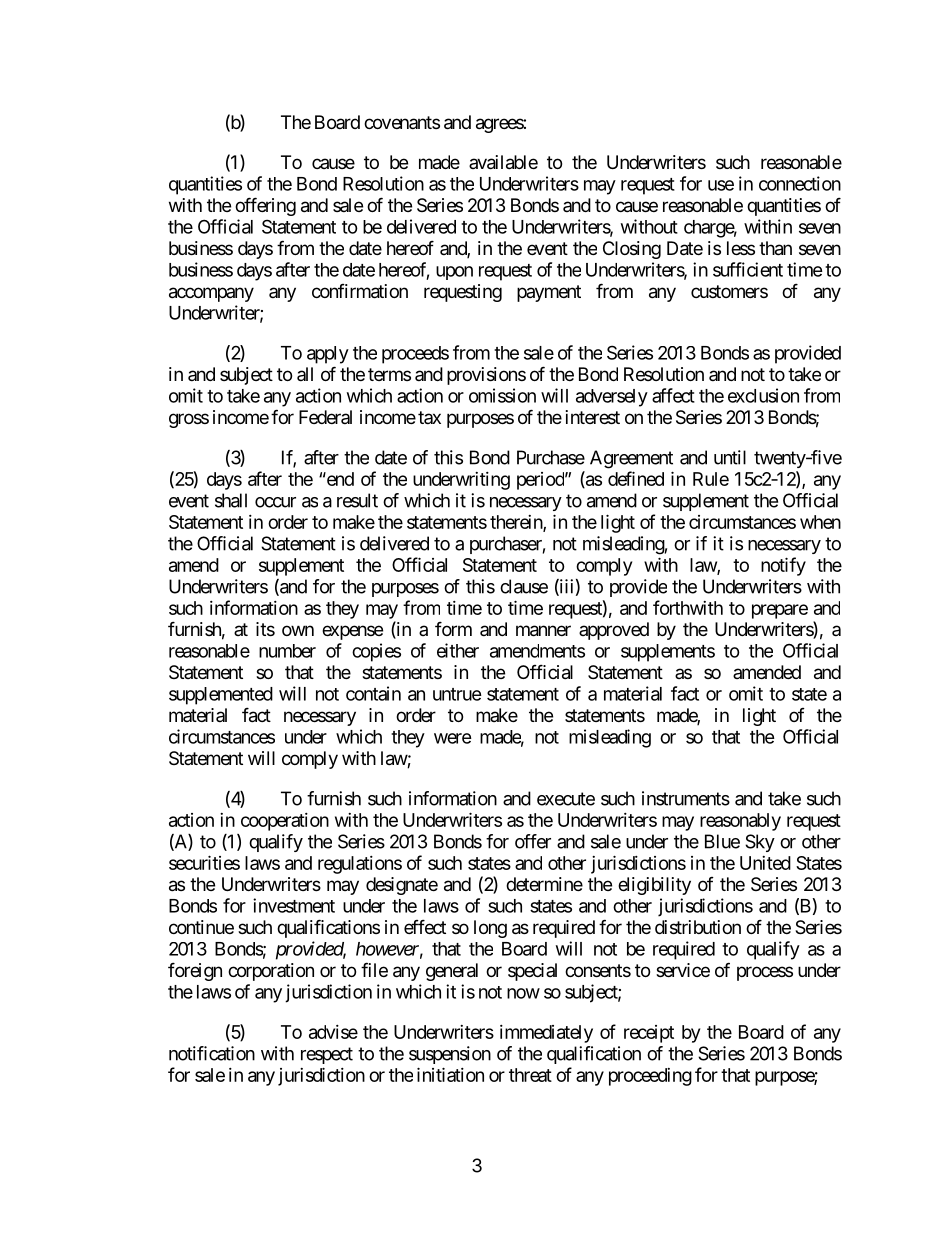 Image resolution: width=952 pixels, height=1233 pixels. What do you see at coordinates (327, 1055) in the screenshot?
I see `respect` at bounding box center [327, 1055].
